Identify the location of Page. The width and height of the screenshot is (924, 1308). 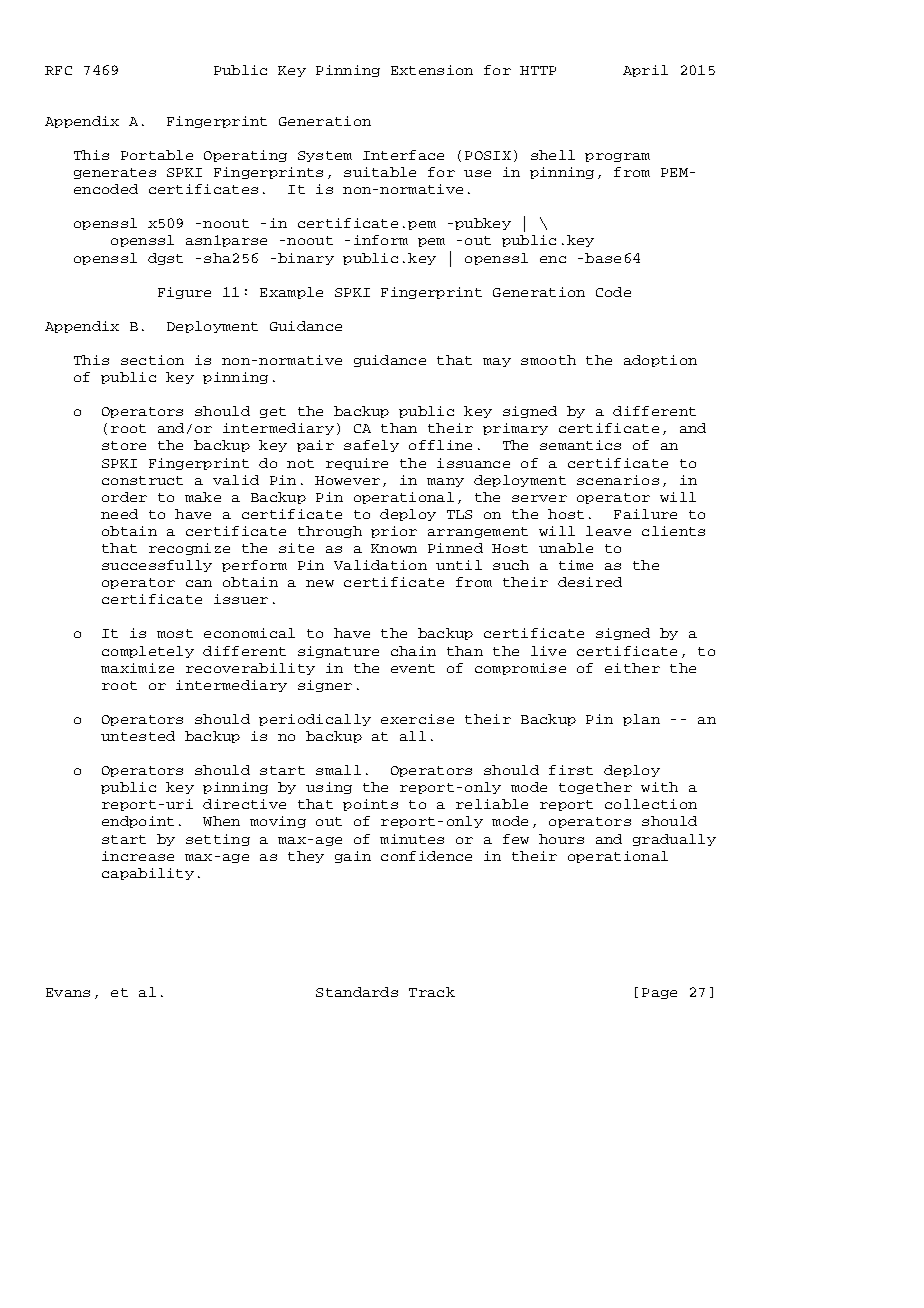
(659, 993).
